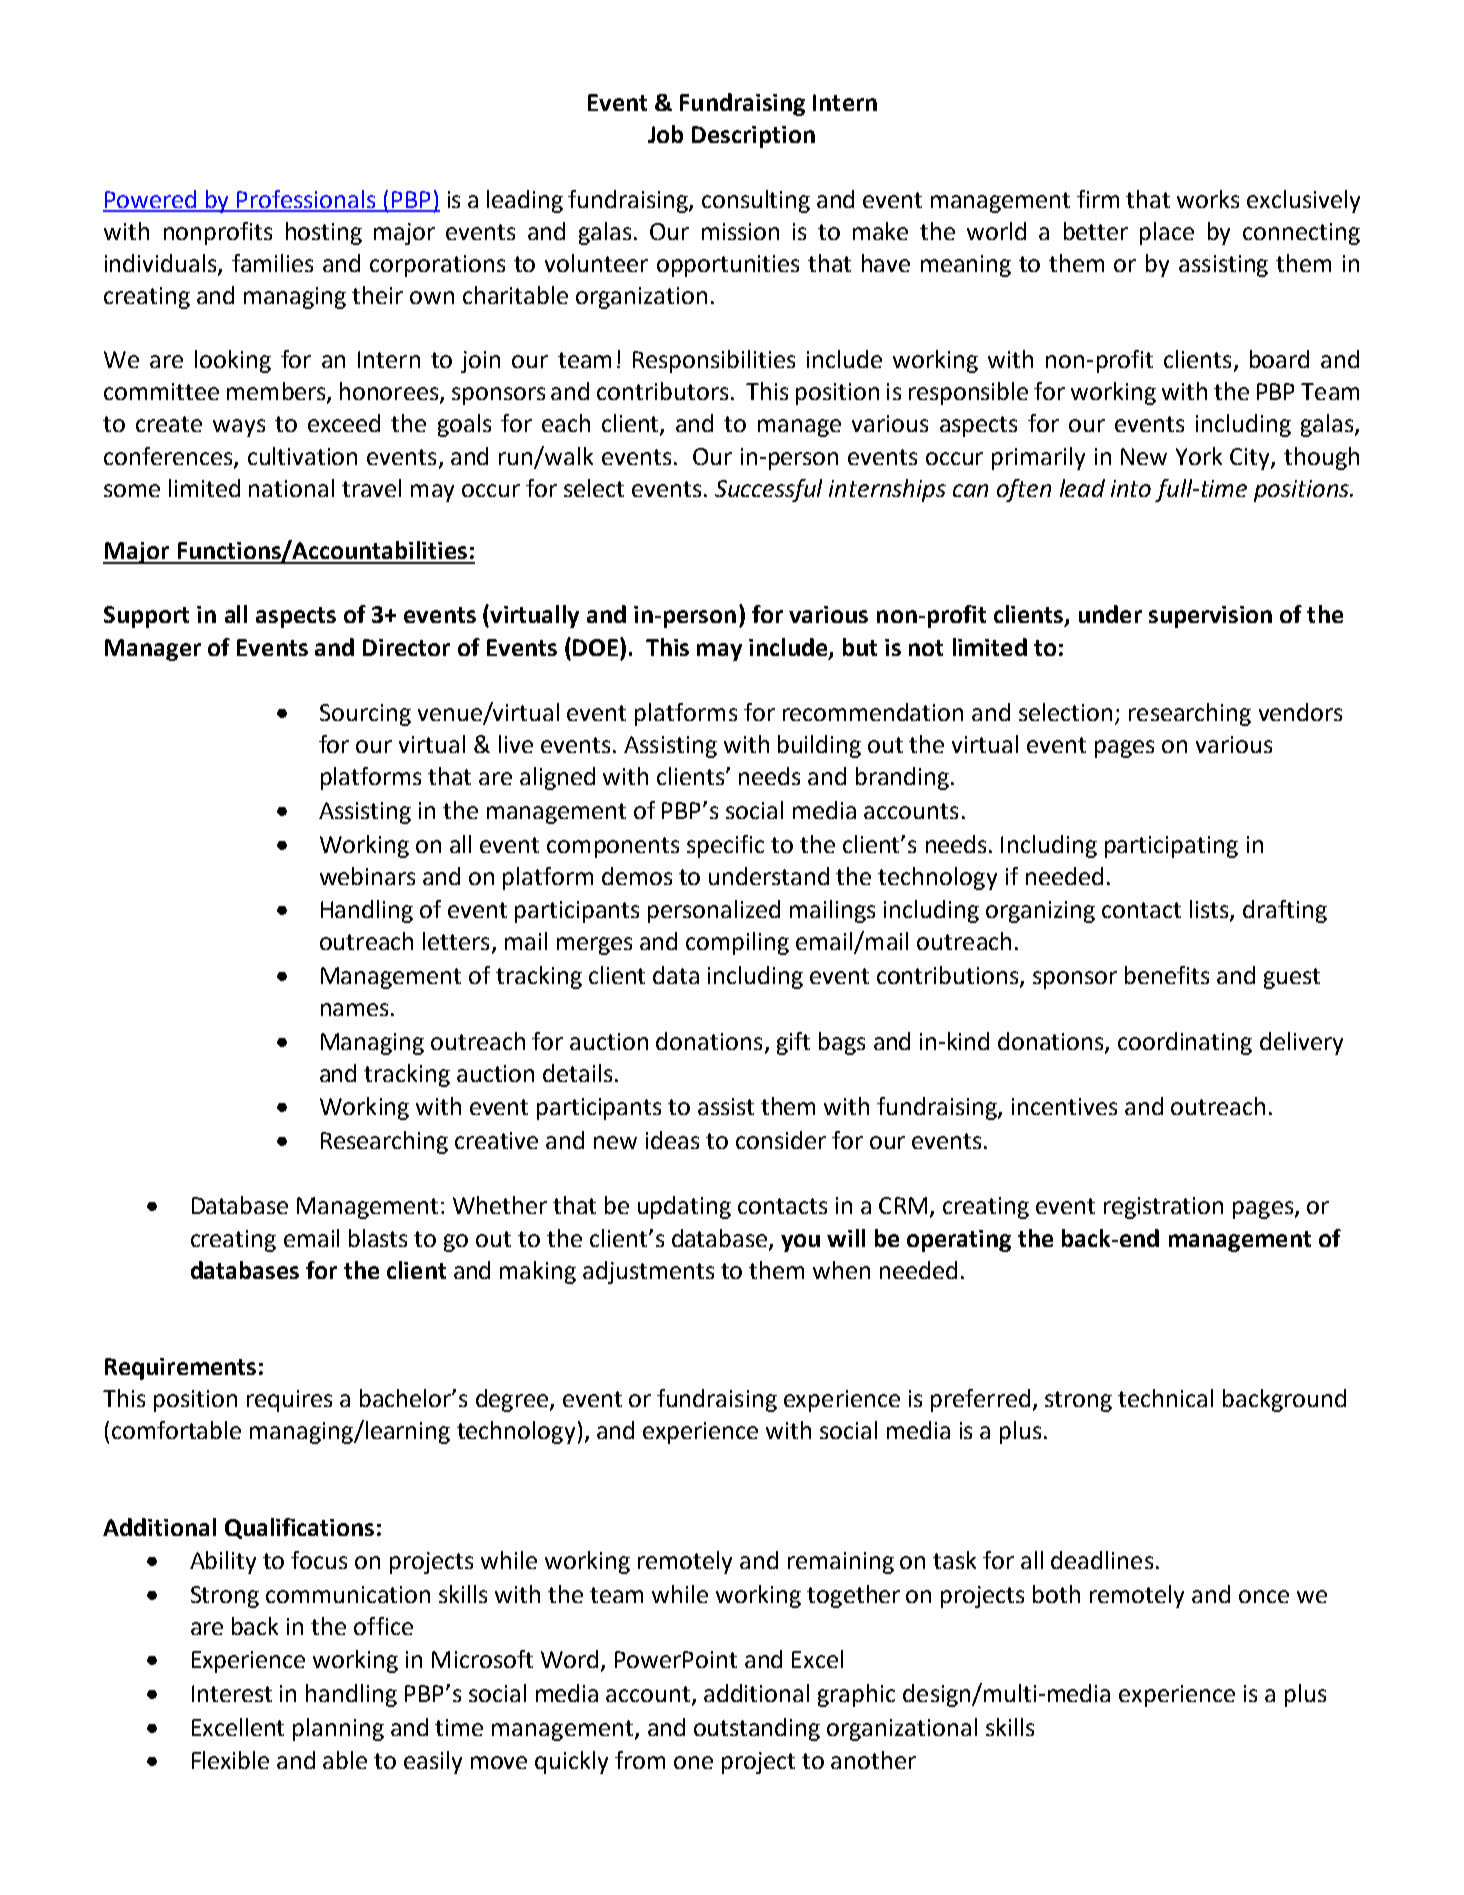  What do you see at coordinates (757, 1729) in the screenshot?
I see `outstanding` at bounding box center [757, 1729].
